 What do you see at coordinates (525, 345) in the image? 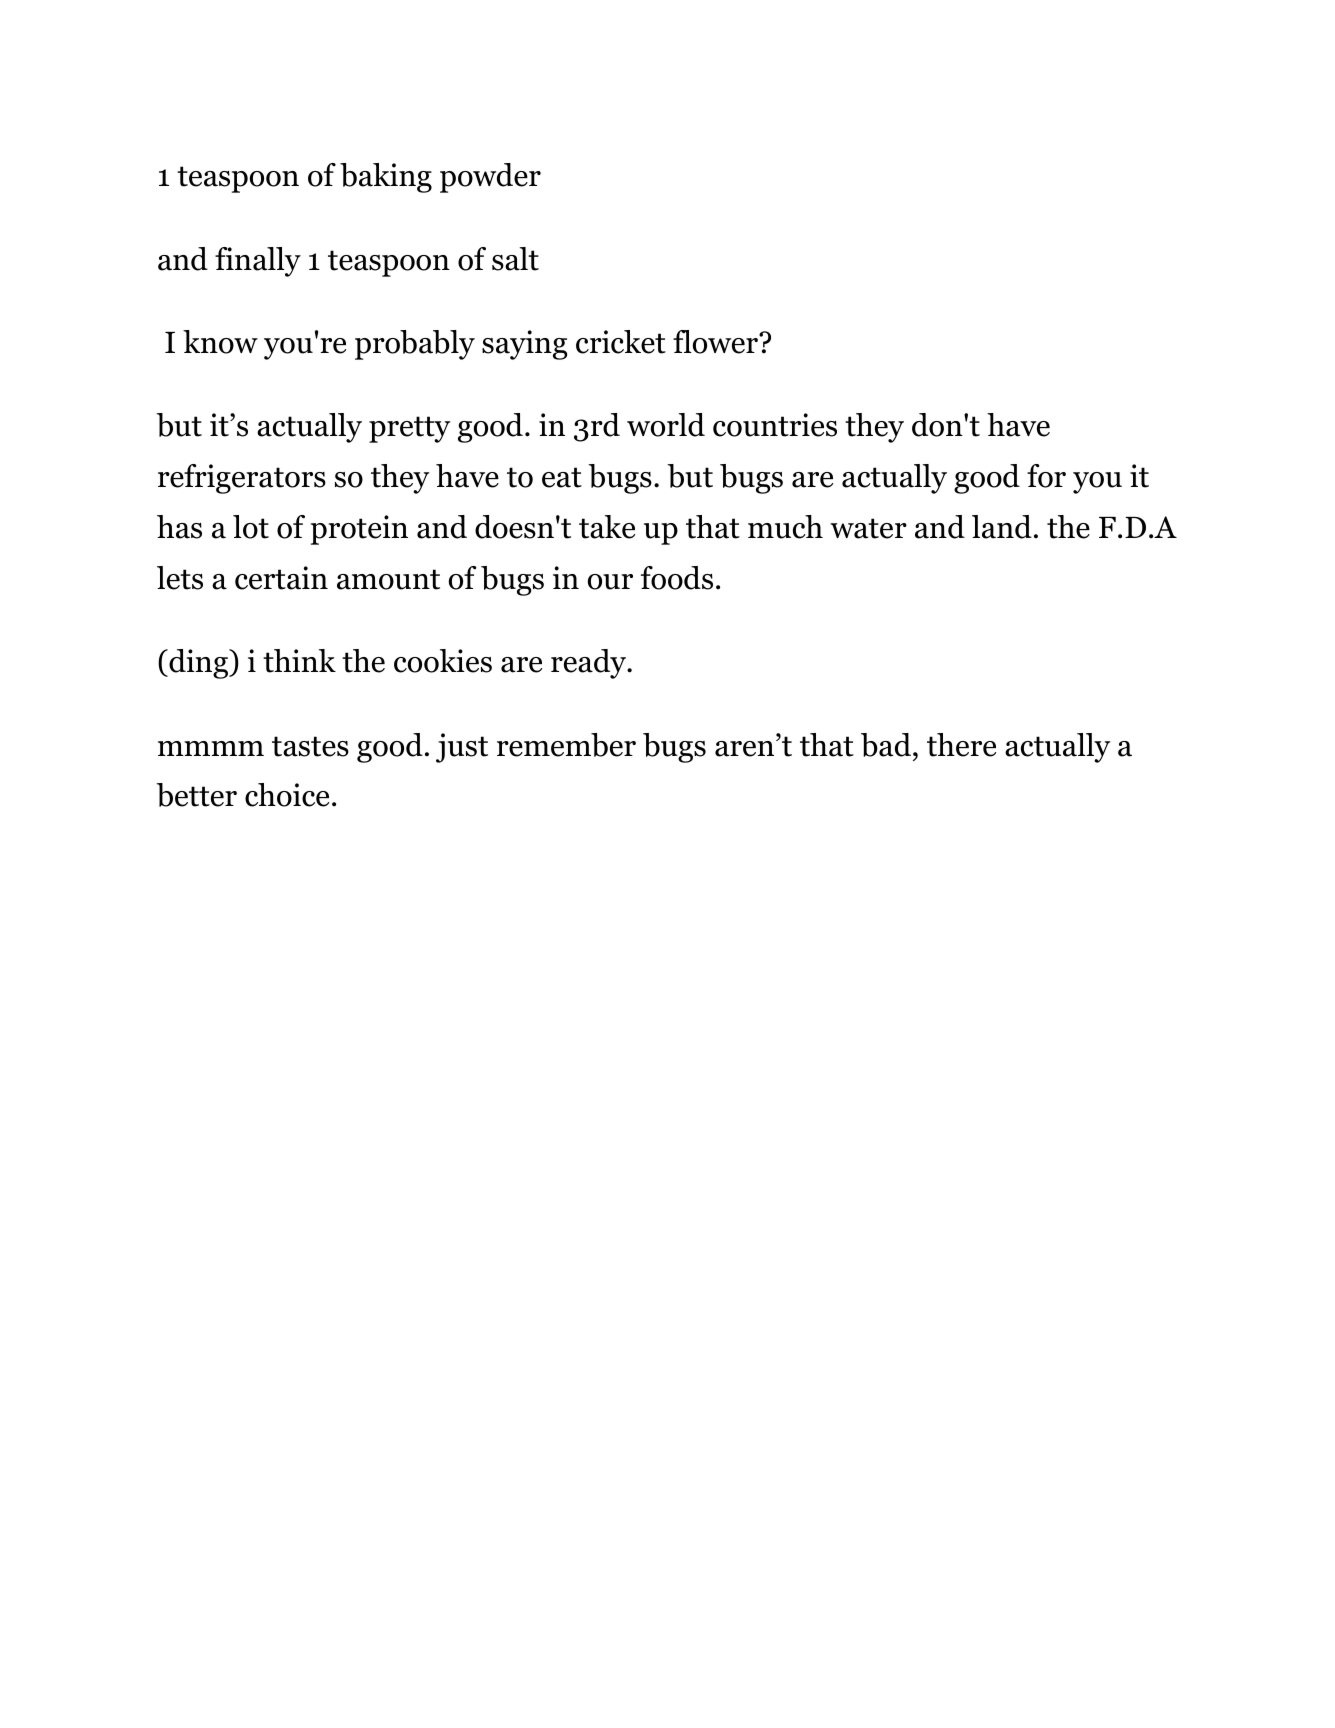
I see `saying` at bounding box center [525, 345].
